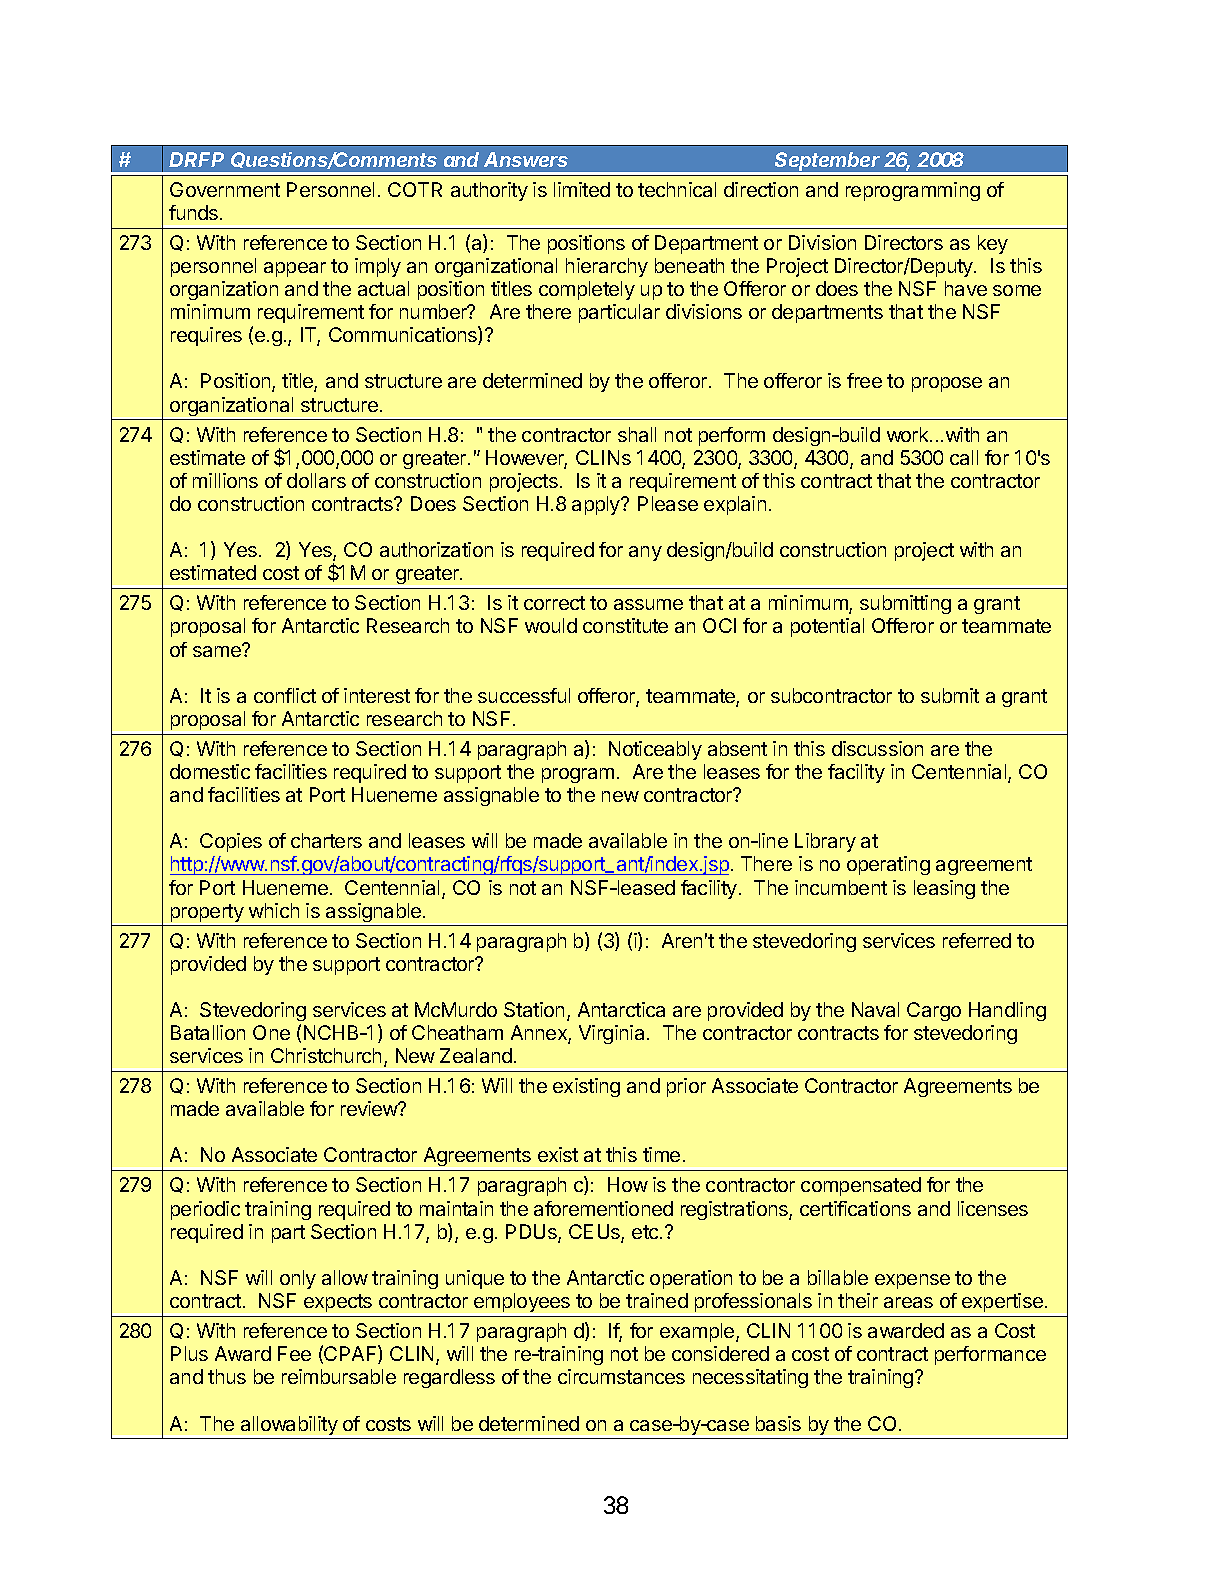  I want to click on areas, so click(908, 1302).
